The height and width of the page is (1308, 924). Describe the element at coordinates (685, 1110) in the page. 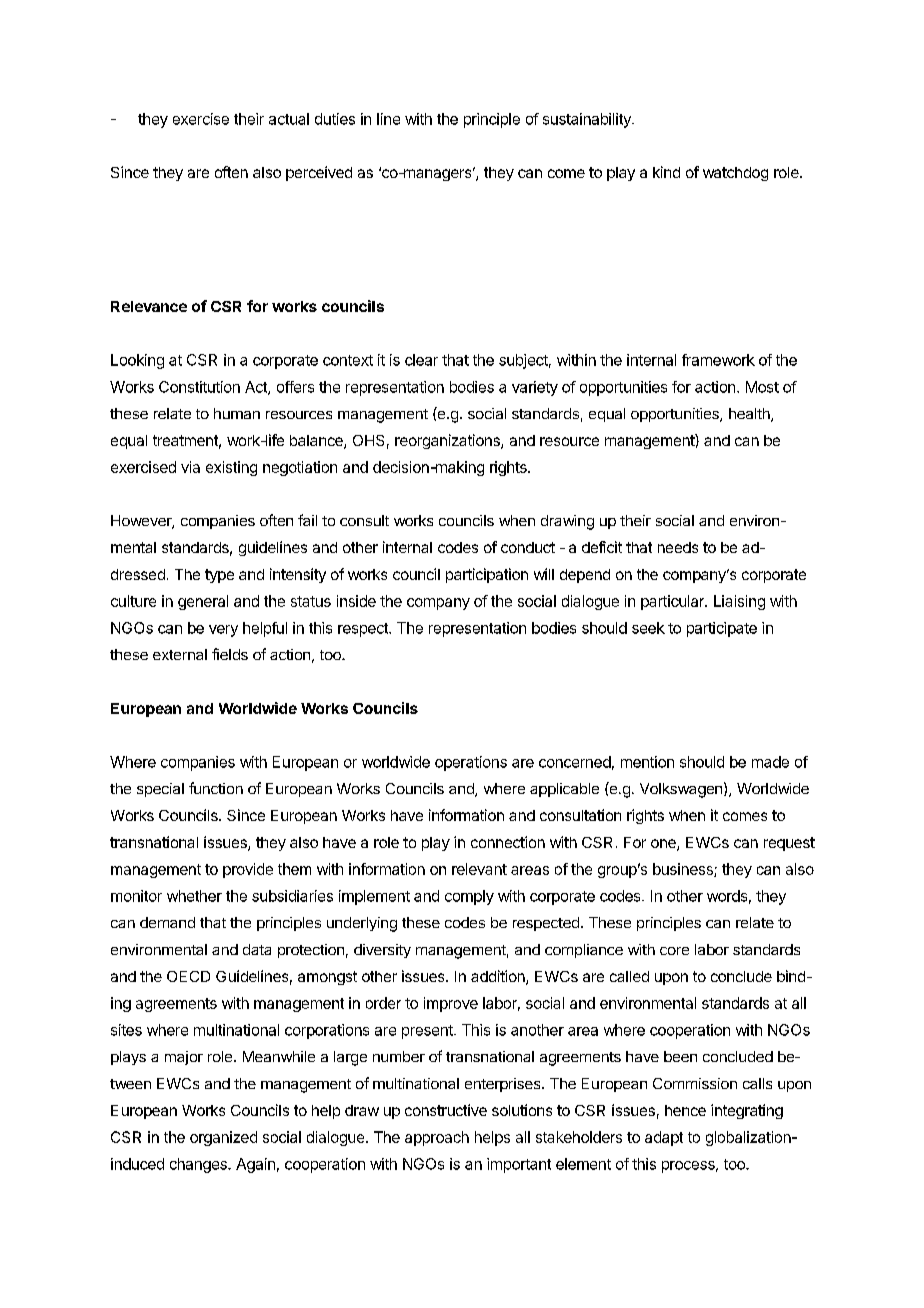

I see `hence` at that location.
